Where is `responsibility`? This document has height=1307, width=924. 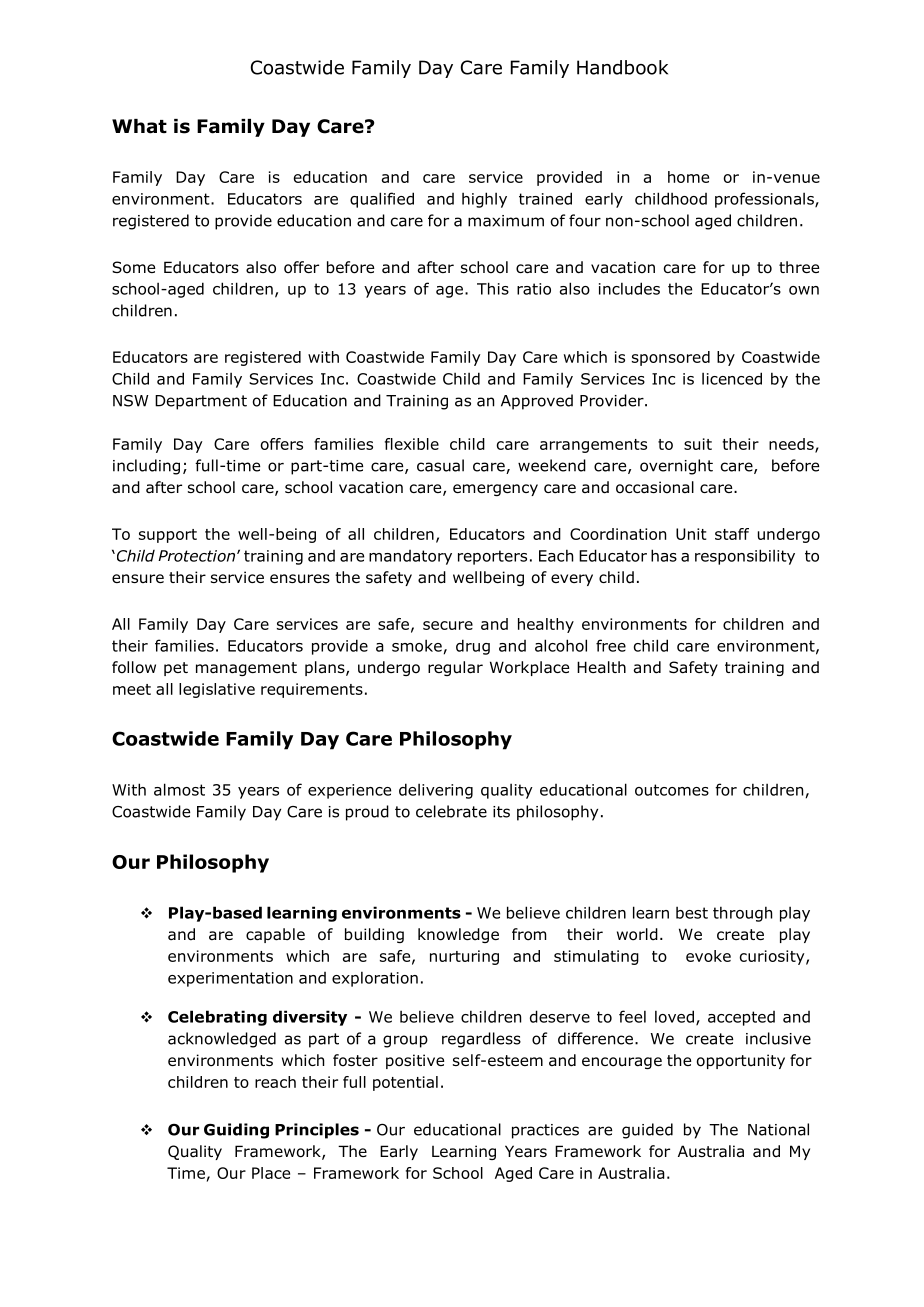 responsibility is located at coordinates (745, 557).
